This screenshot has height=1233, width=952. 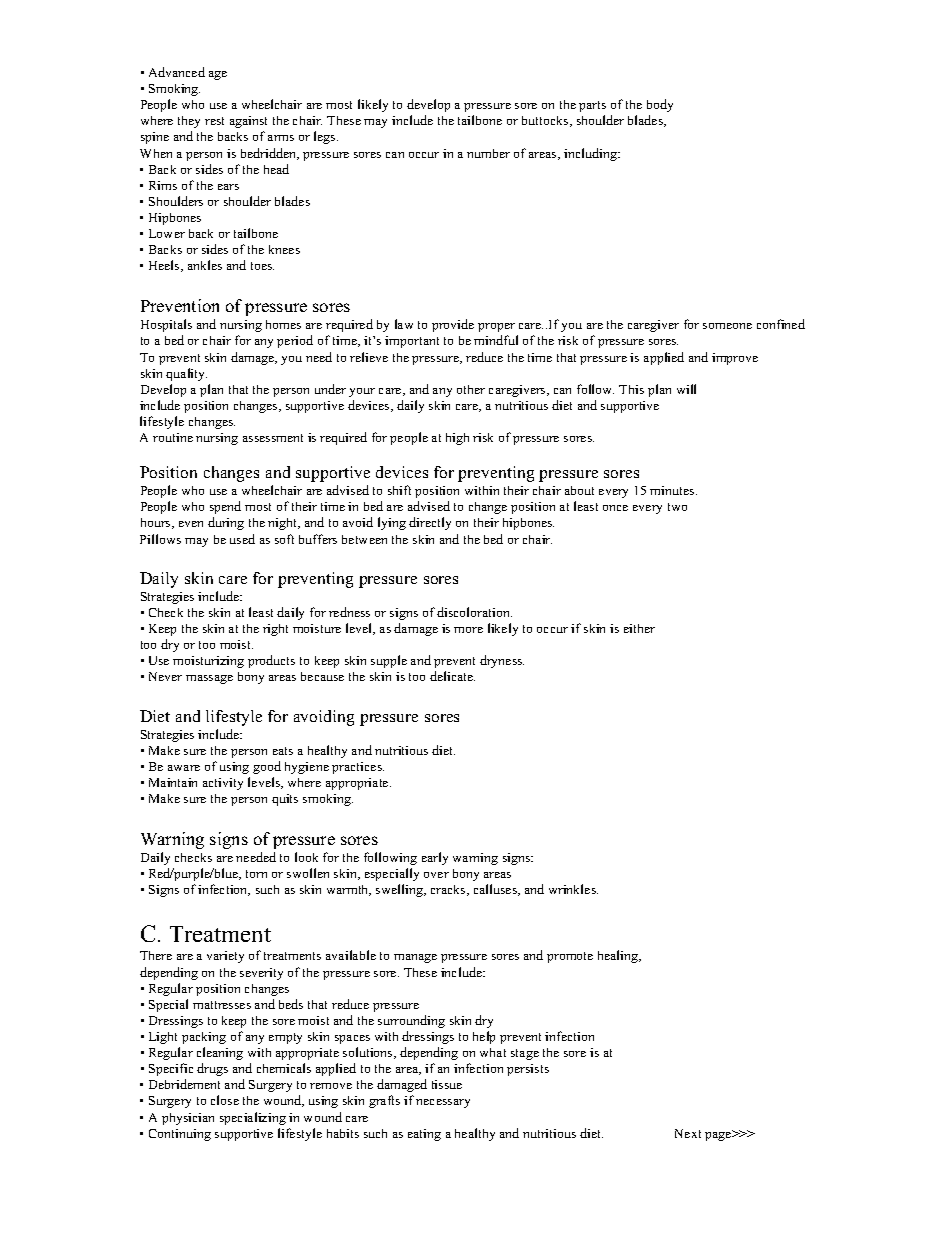 What do you see at coordinates (209, 679) in the screenshot?
I see `massage` at bounding box center [209, 679].
